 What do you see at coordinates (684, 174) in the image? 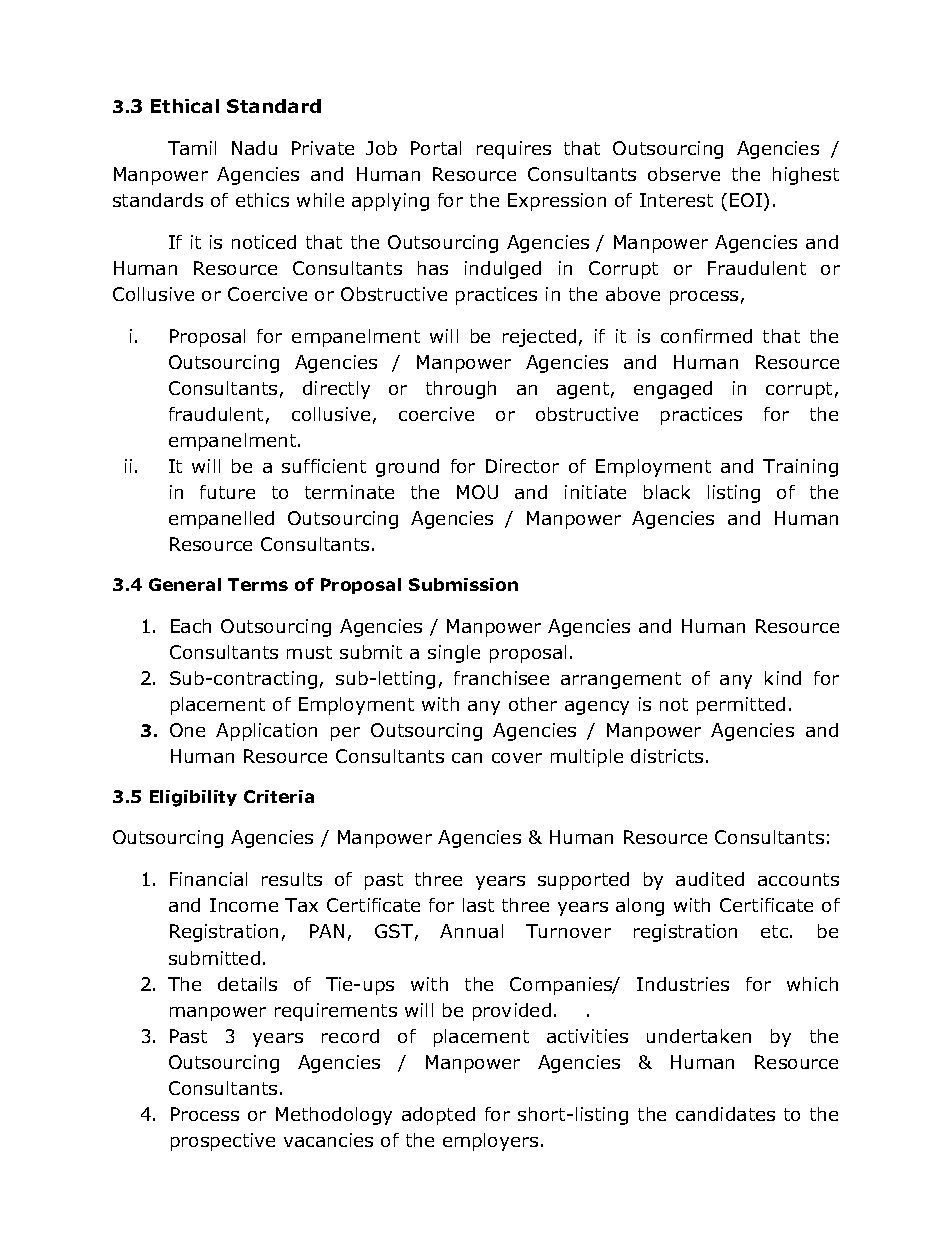
I see `observe` at bounding box center [684, 174].
